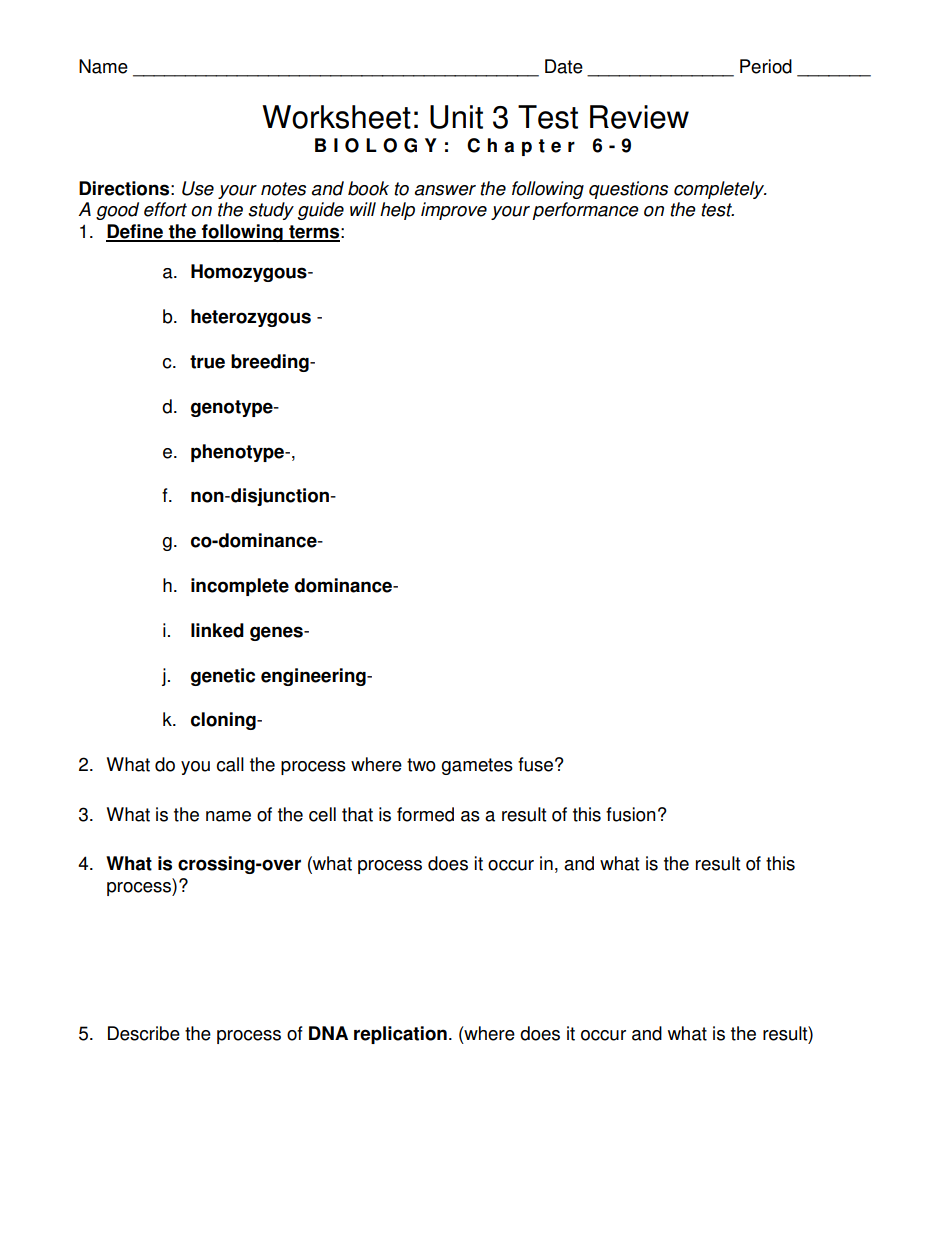 This screenshot has height=1233, width=952. What do you see at coordinates (535, 764) in the screenshot?
I see `fuse` at bounding box center [535, 764].
